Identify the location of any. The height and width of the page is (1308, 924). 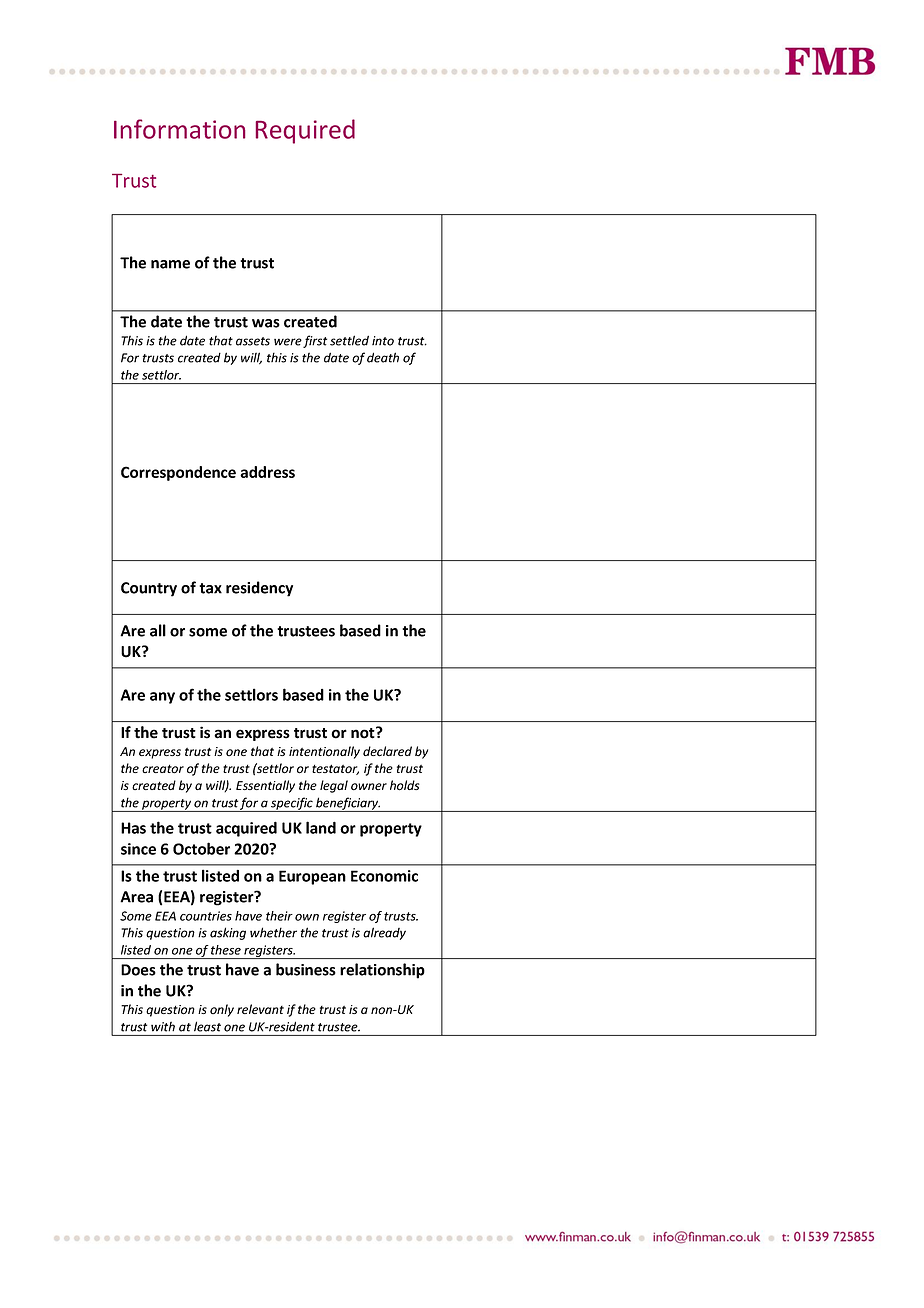
(162, 698).
